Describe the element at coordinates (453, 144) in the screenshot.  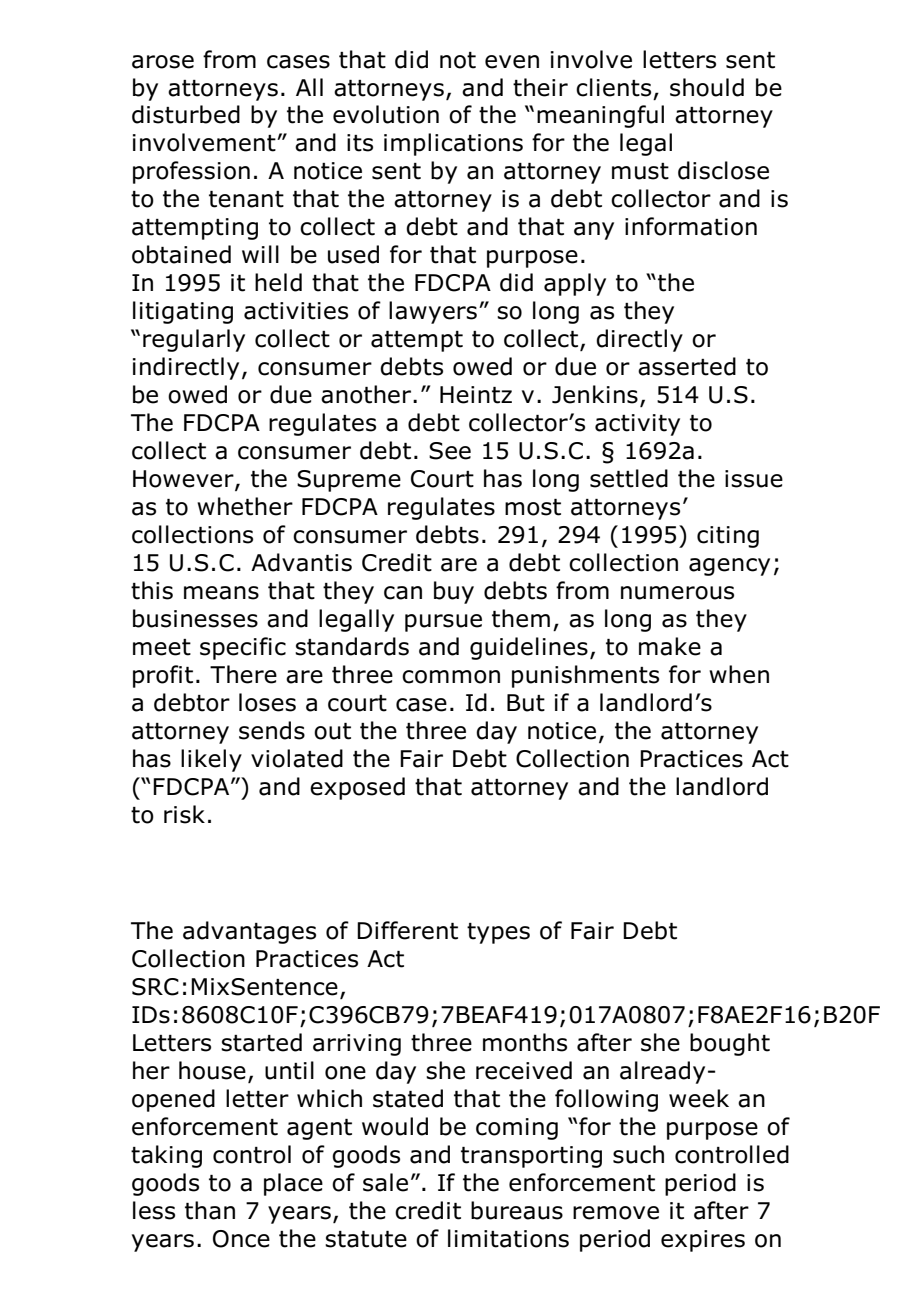
I see `implications` at that location.
